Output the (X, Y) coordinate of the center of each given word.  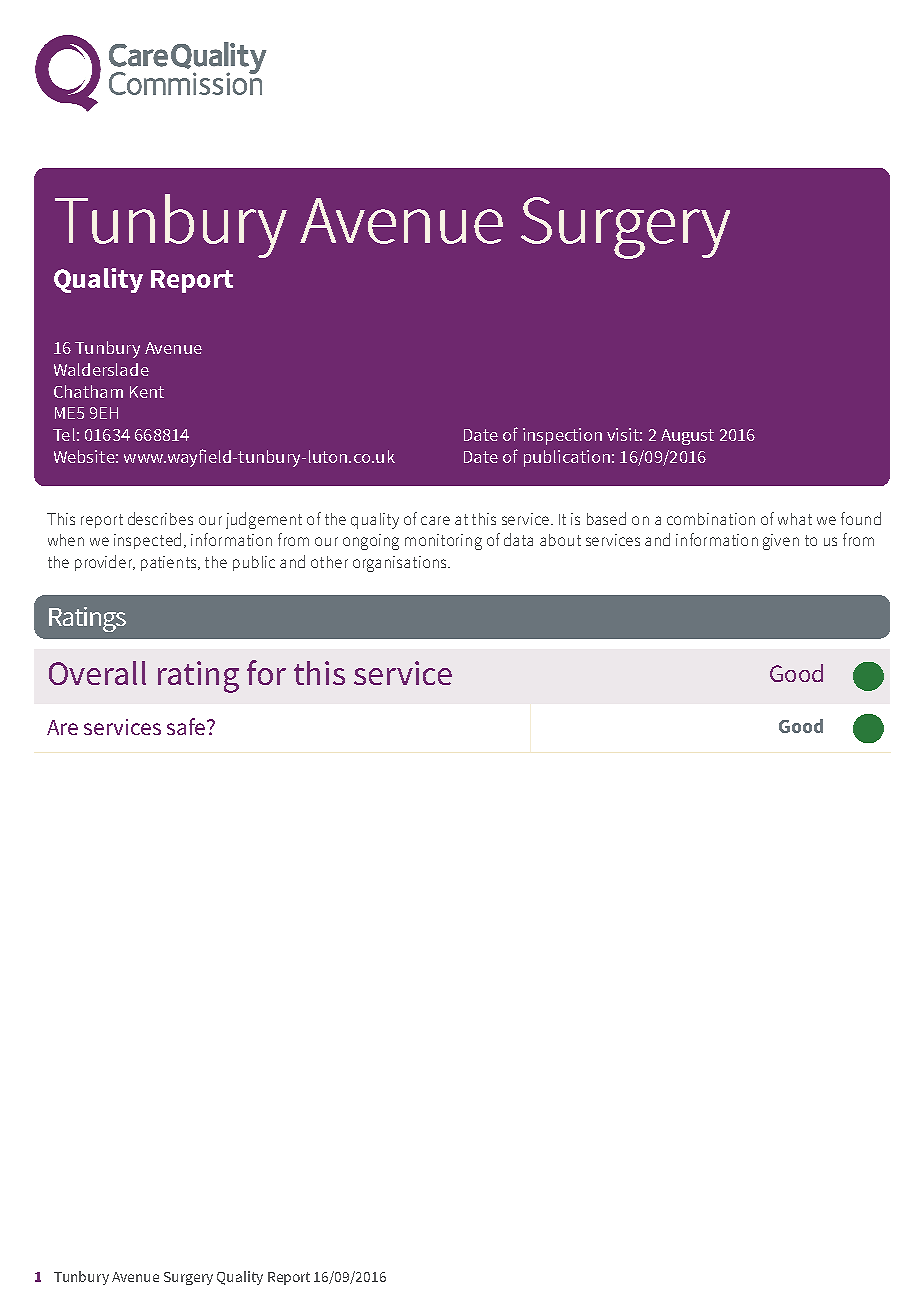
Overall (97, 673)
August (687, 437)
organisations (401, 564)
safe (186, 726)
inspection (562, 436)
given (781, 542)
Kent (147, 392)
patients (170, 563)
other (329, 562)
